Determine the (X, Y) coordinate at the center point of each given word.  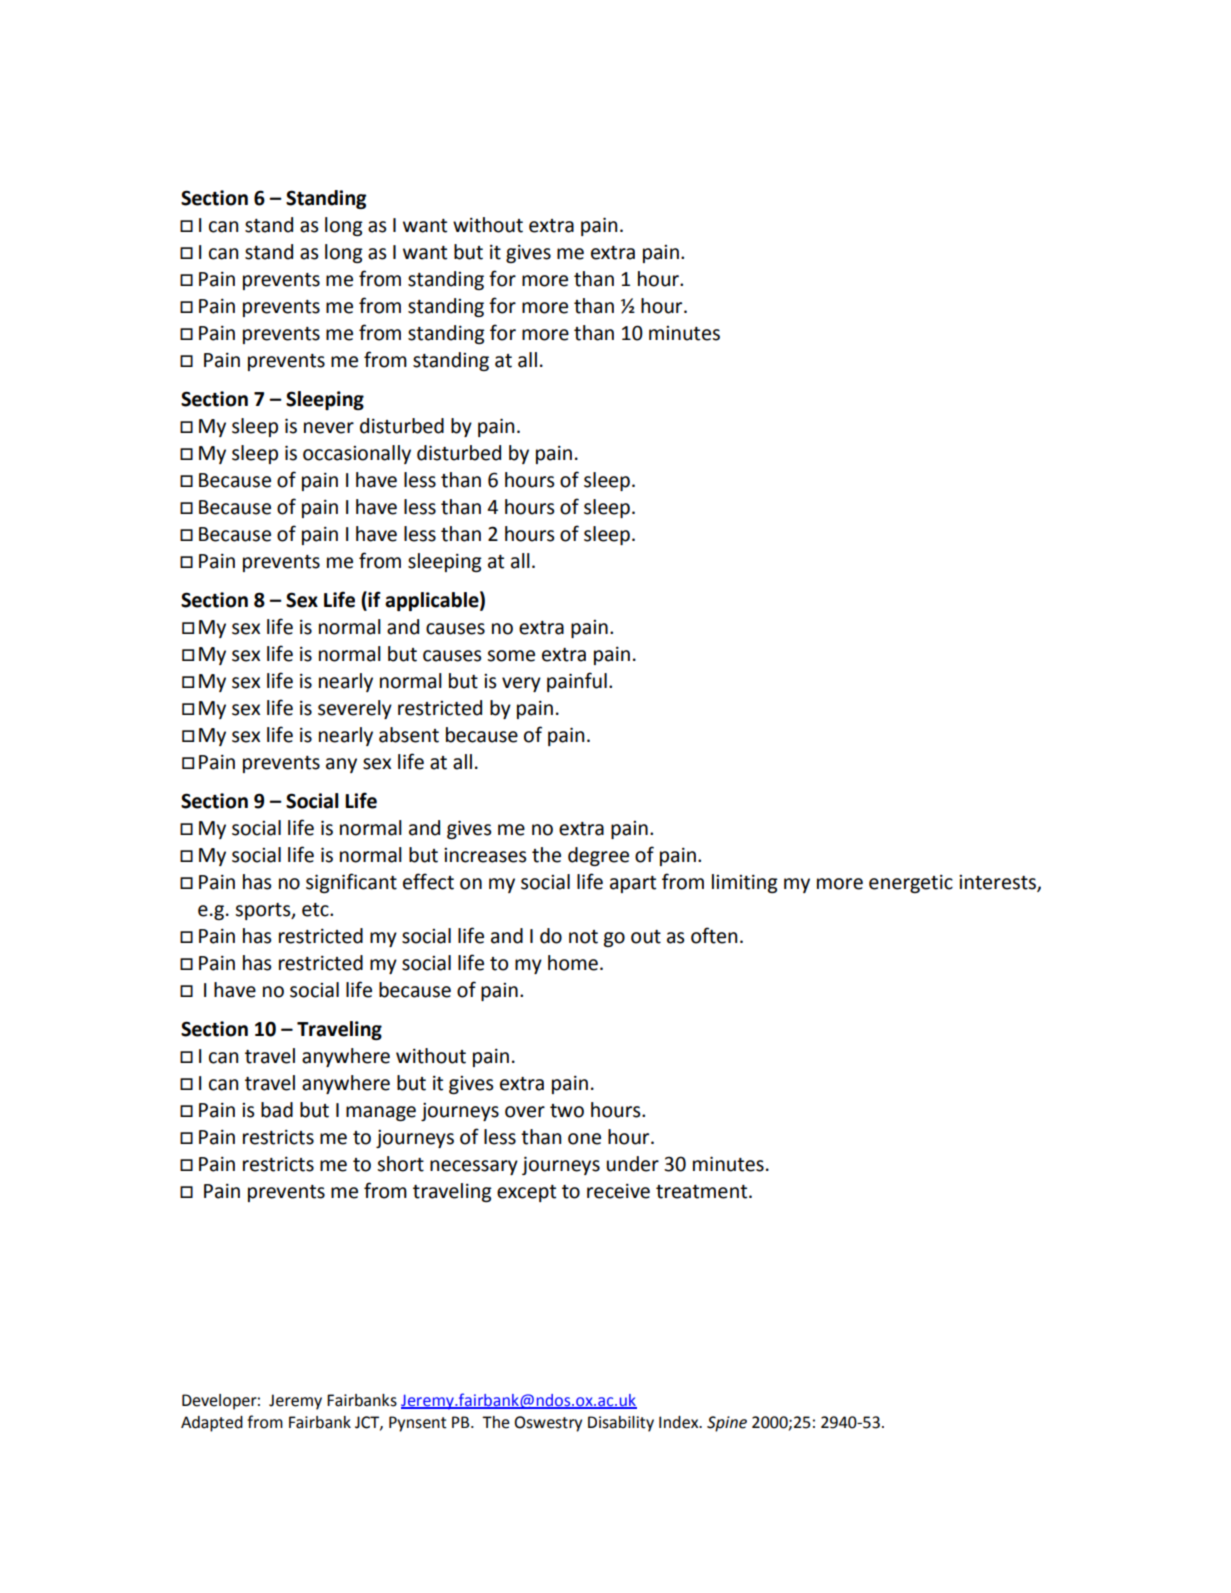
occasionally (357, 454)
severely (355, 709)
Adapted (212, 1424)
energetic (911, 884)
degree (598, 856)
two (567, 1111)
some (511, 656)
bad (277, 1110)
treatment (703, 1192)
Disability (621, 1424)
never (329, 428)
